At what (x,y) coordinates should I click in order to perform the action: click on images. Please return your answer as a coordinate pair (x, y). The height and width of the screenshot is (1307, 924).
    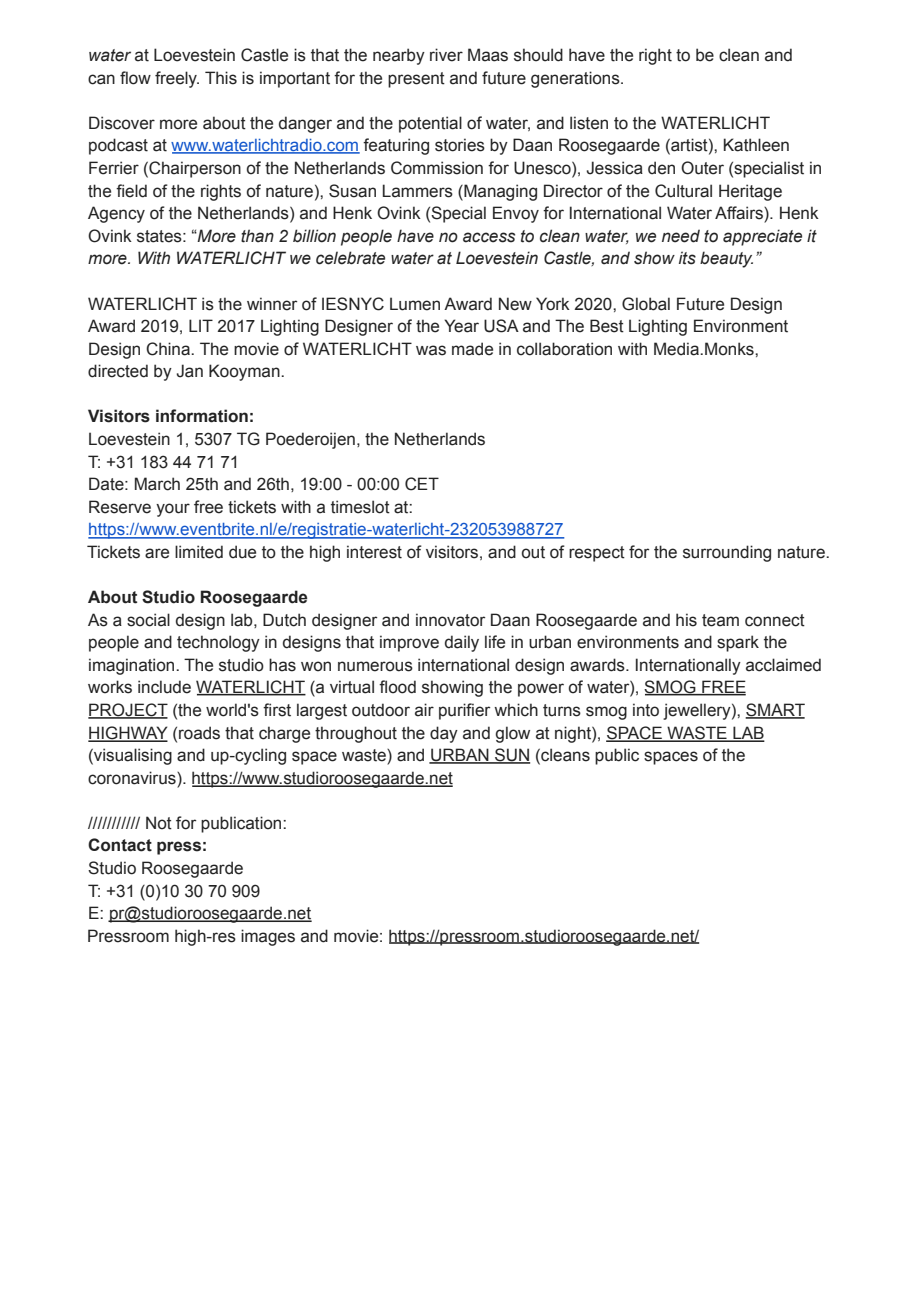
    Looking at the image, I should click on (268, 937).
